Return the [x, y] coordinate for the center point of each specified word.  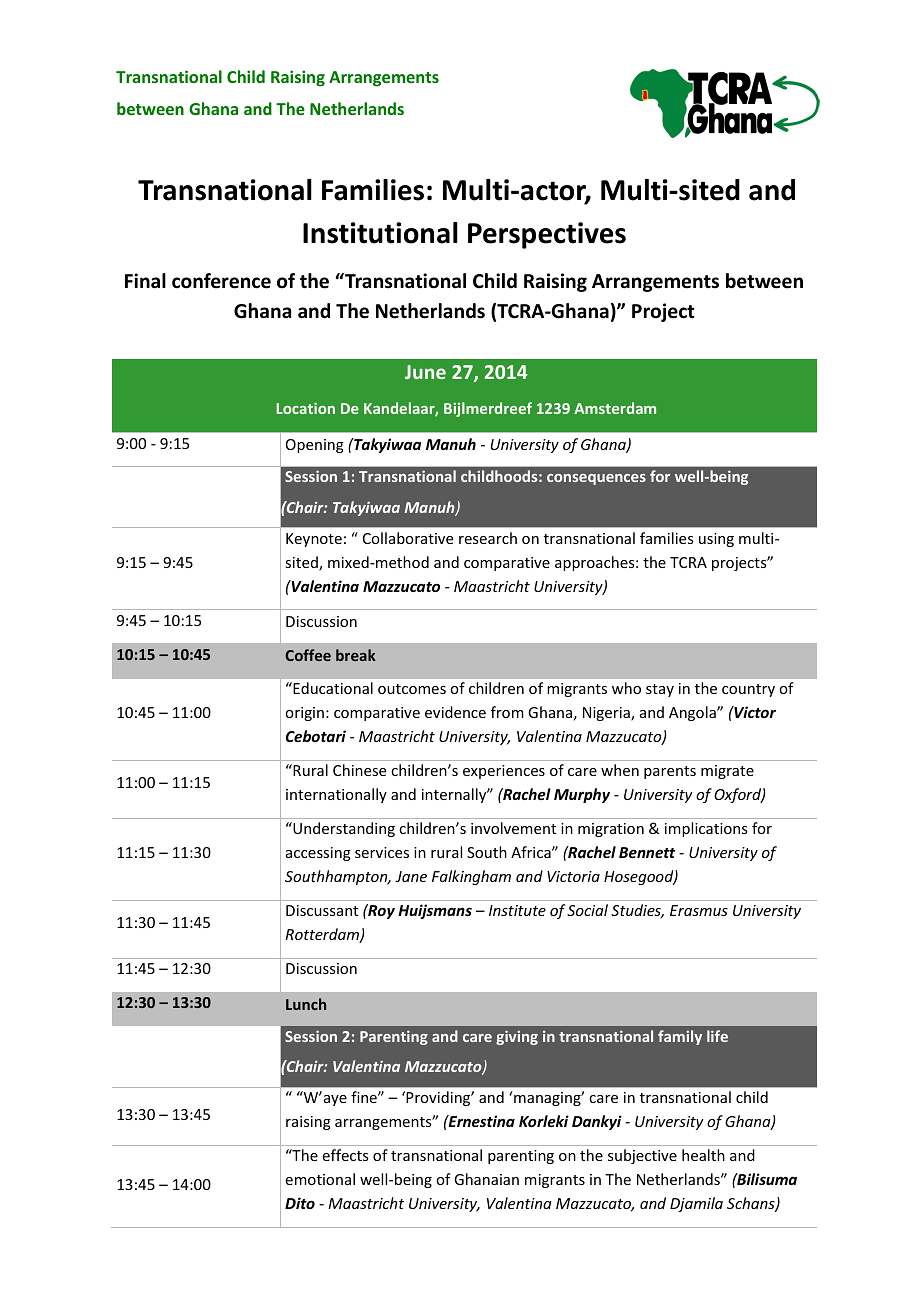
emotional [320, 1179]
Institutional [380, 233]
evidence [455, 712]
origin [304, 714]
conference [221, 281]
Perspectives [547, 235]
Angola [693, 713]
